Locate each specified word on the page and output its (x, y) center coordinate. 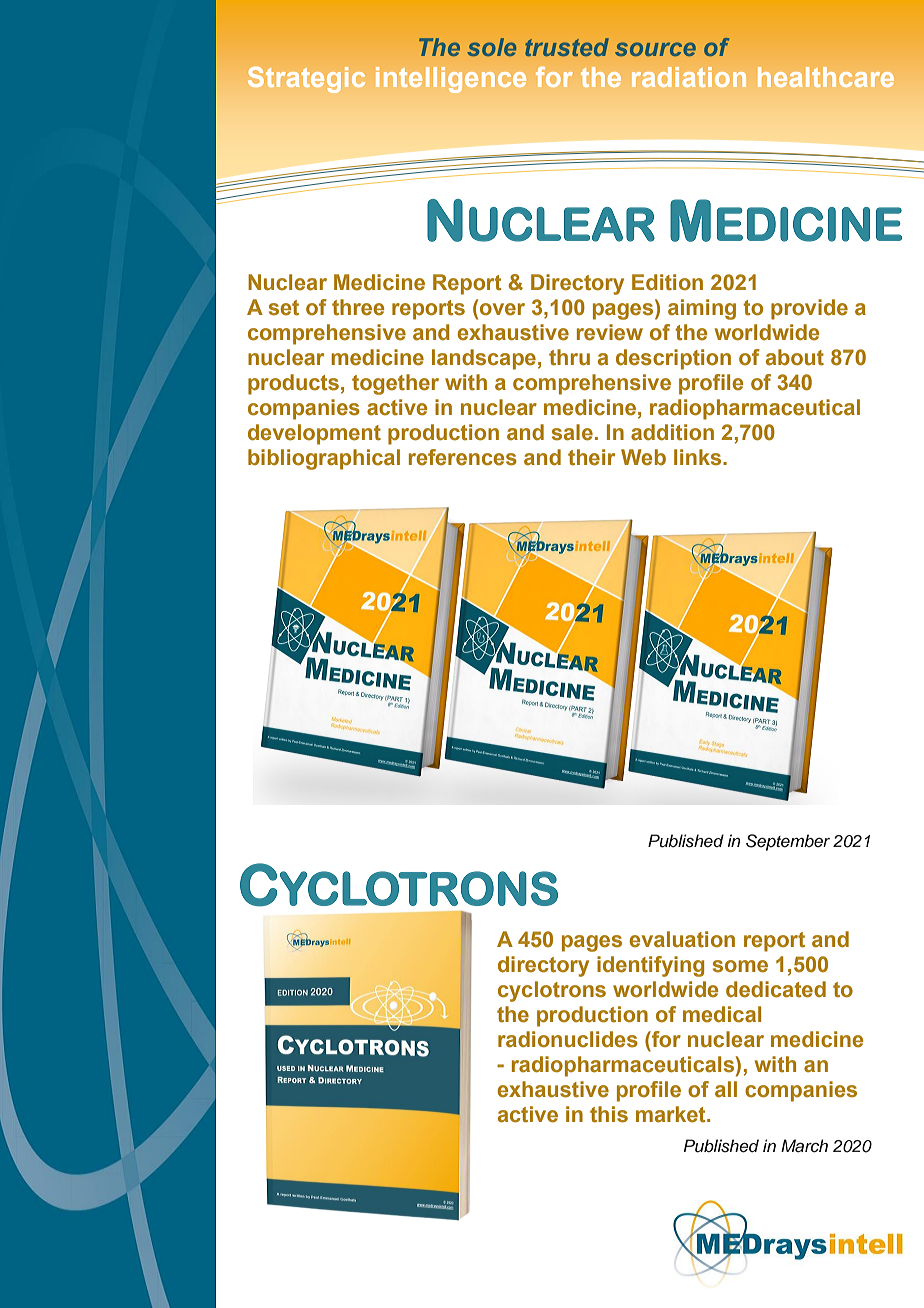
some (740, 966)
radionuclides (568, 1039)
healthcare (826, 77)
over (502, 309)
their (591, 457)
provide (809, 309)
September (788, 842)
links (699, 457)
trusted (567, 47)
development (314, 434)
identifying (650, 966)
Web (643, 457)
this (609, 1114)
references (463, 457)
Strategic (306, 80)
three (358, 307)
